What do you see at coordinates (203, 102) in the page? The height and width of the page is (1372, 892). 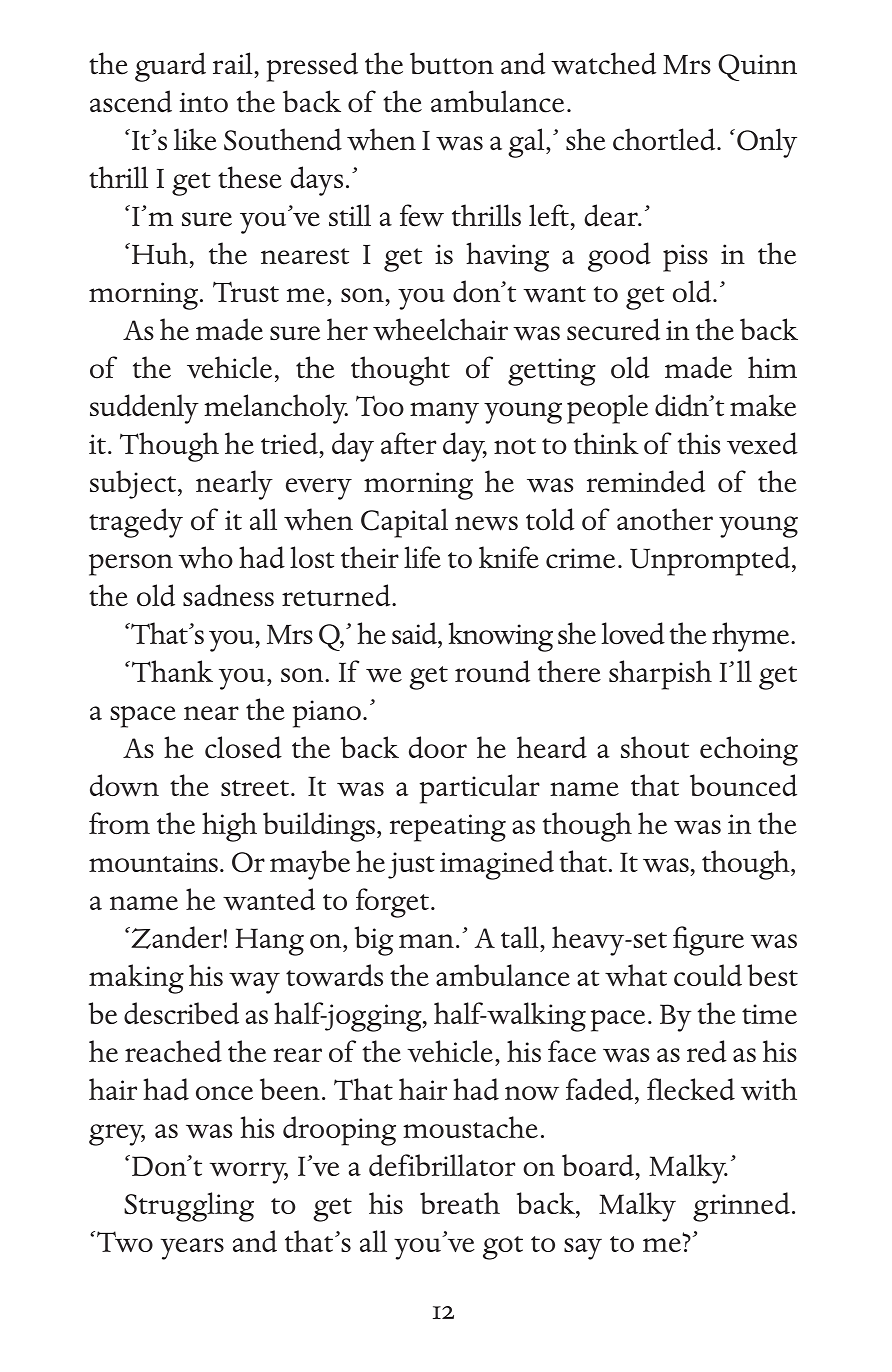 I see `into` at bounding box center [203, 102].
